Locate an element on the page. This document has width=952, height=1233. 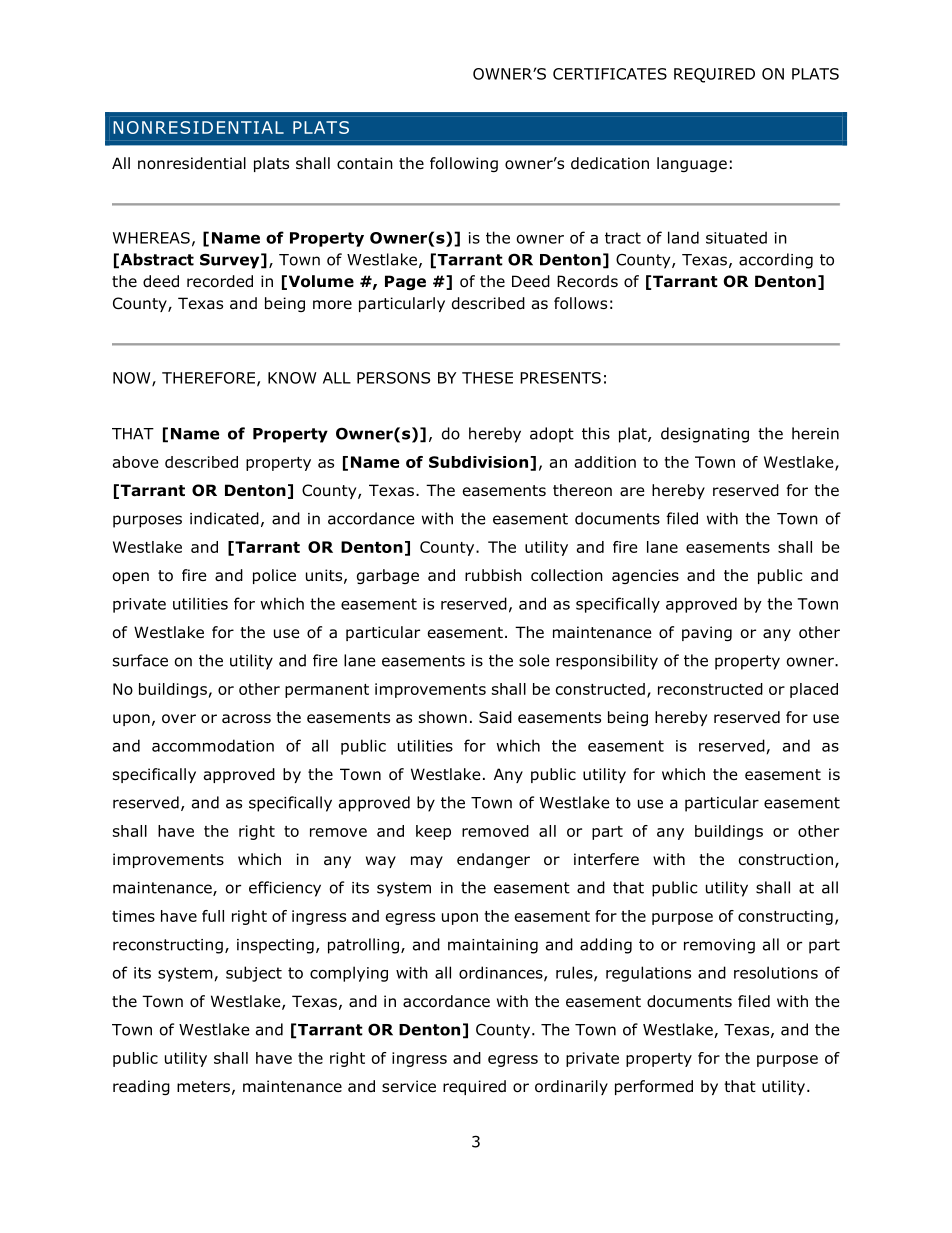
according is located at coordinates (776, 261).
